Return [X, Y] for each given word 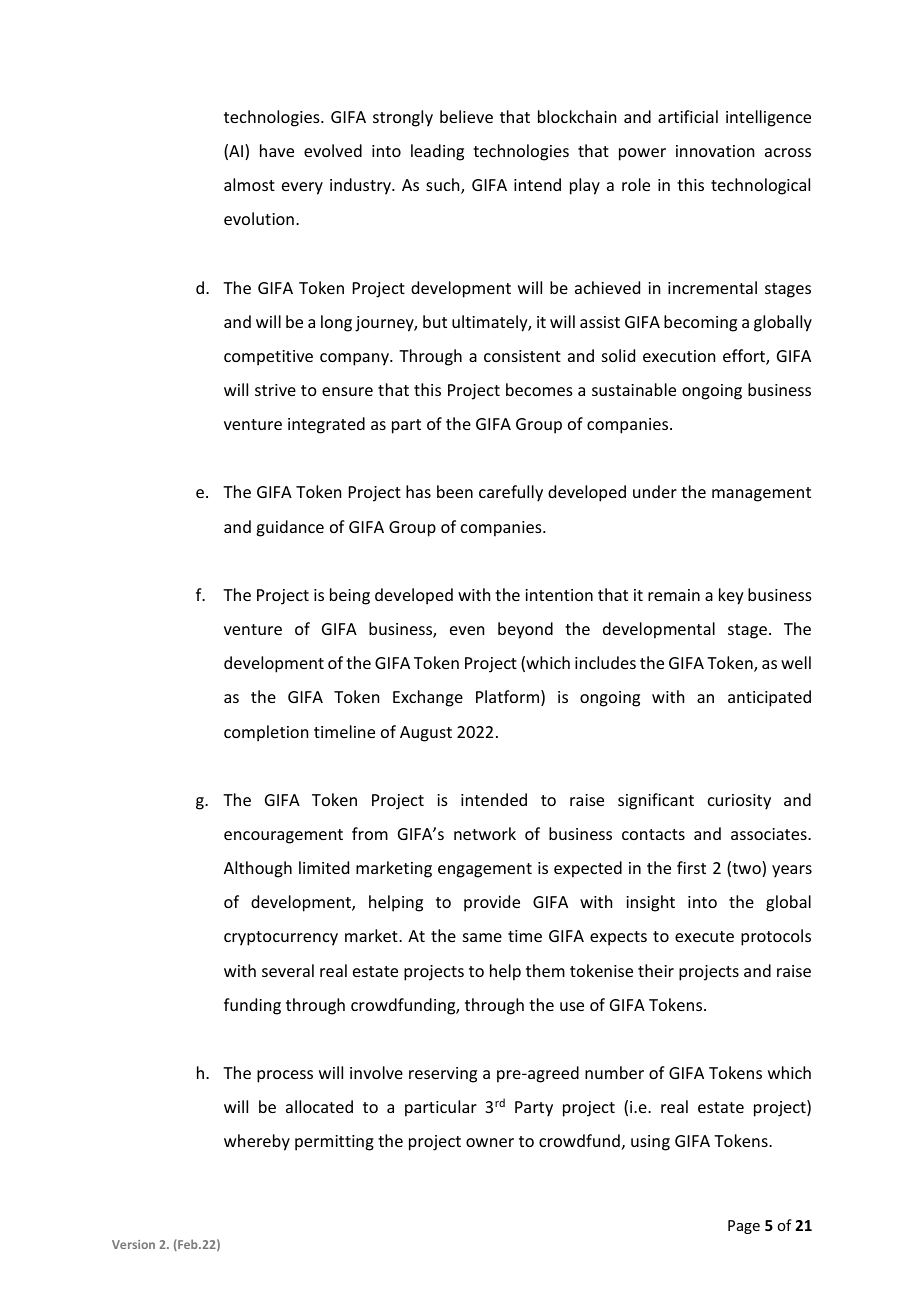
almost [249, 184]
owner [490, 1142]
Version [133, 1244]
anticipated [769, 698]
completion [266, 733]
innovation [715, 151]
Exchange [428, 698]
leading [437, 152]
